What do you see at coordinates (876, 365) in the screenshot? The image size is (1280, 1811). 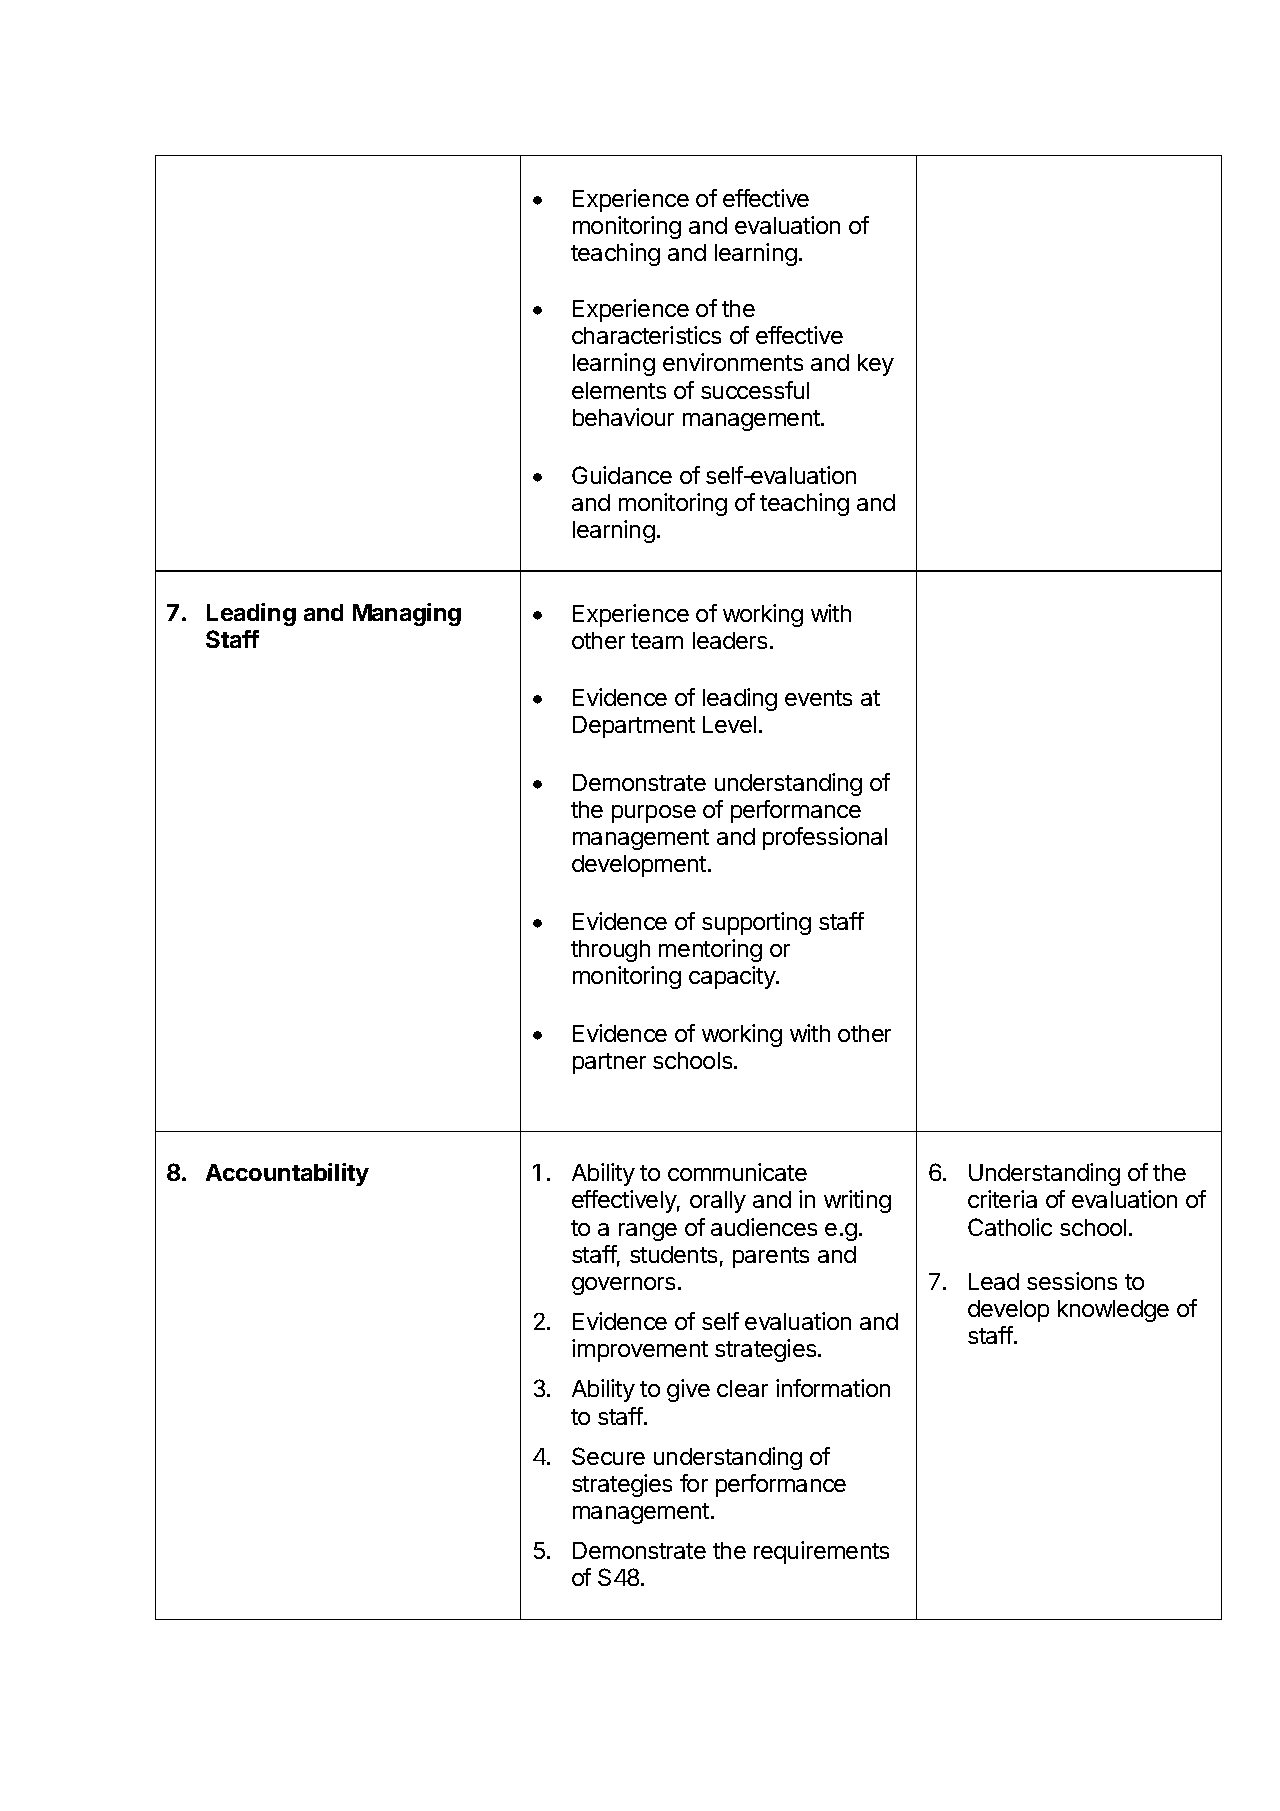 I see `key` at bounding box center [876, 365].
